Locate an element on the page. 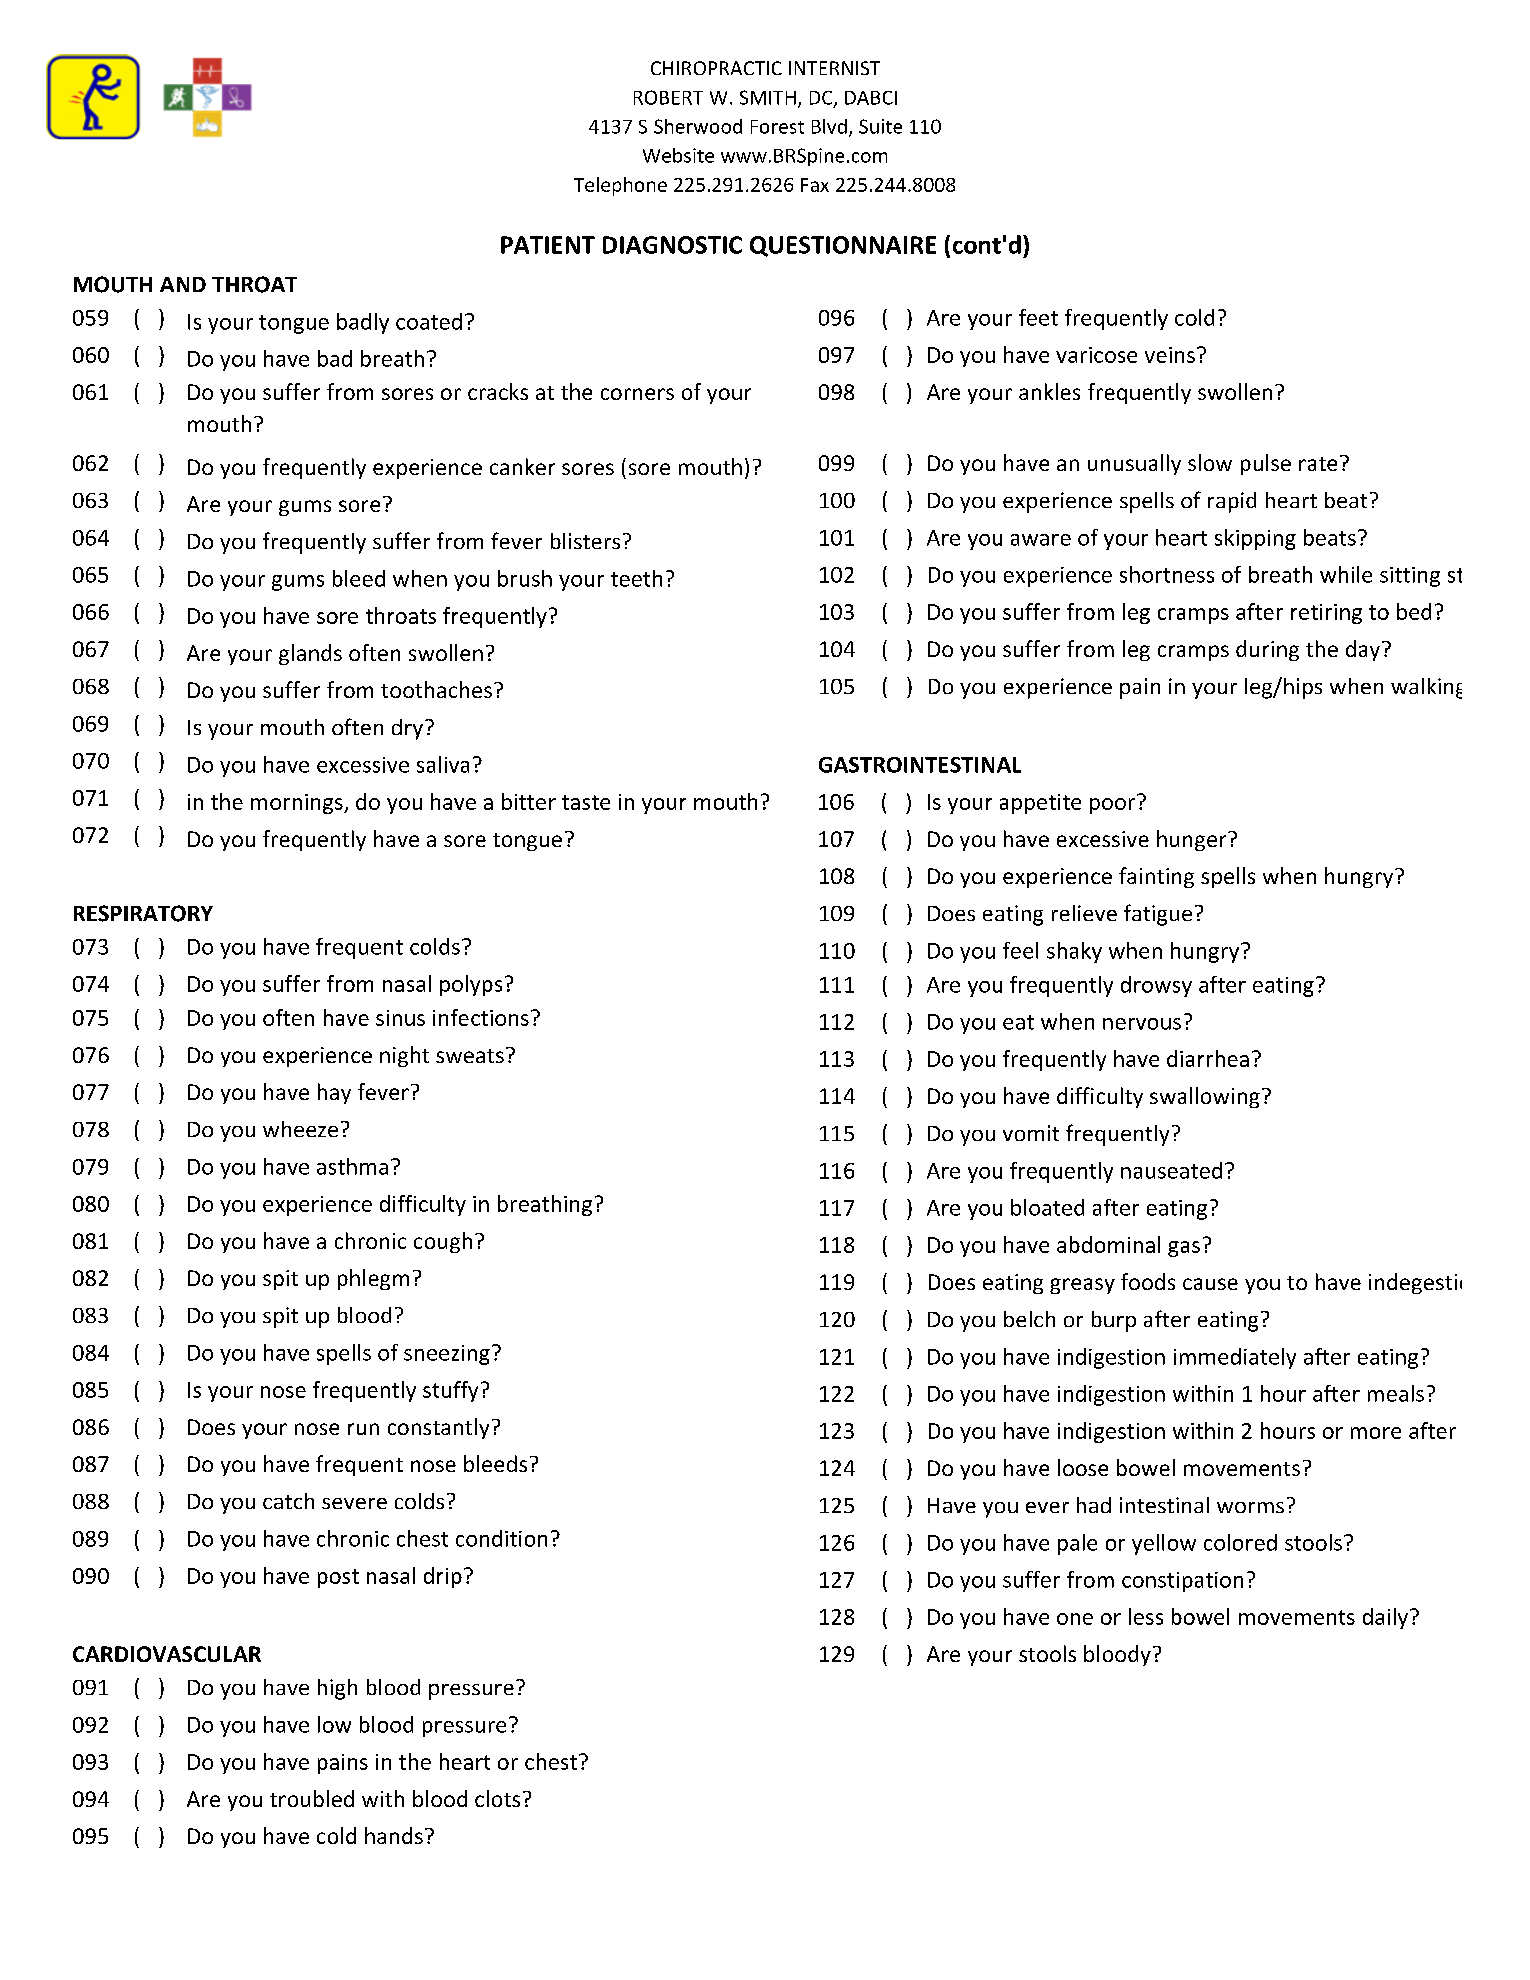 The image size is (1530, 1980). run is located at coordinates (363, 1429).
